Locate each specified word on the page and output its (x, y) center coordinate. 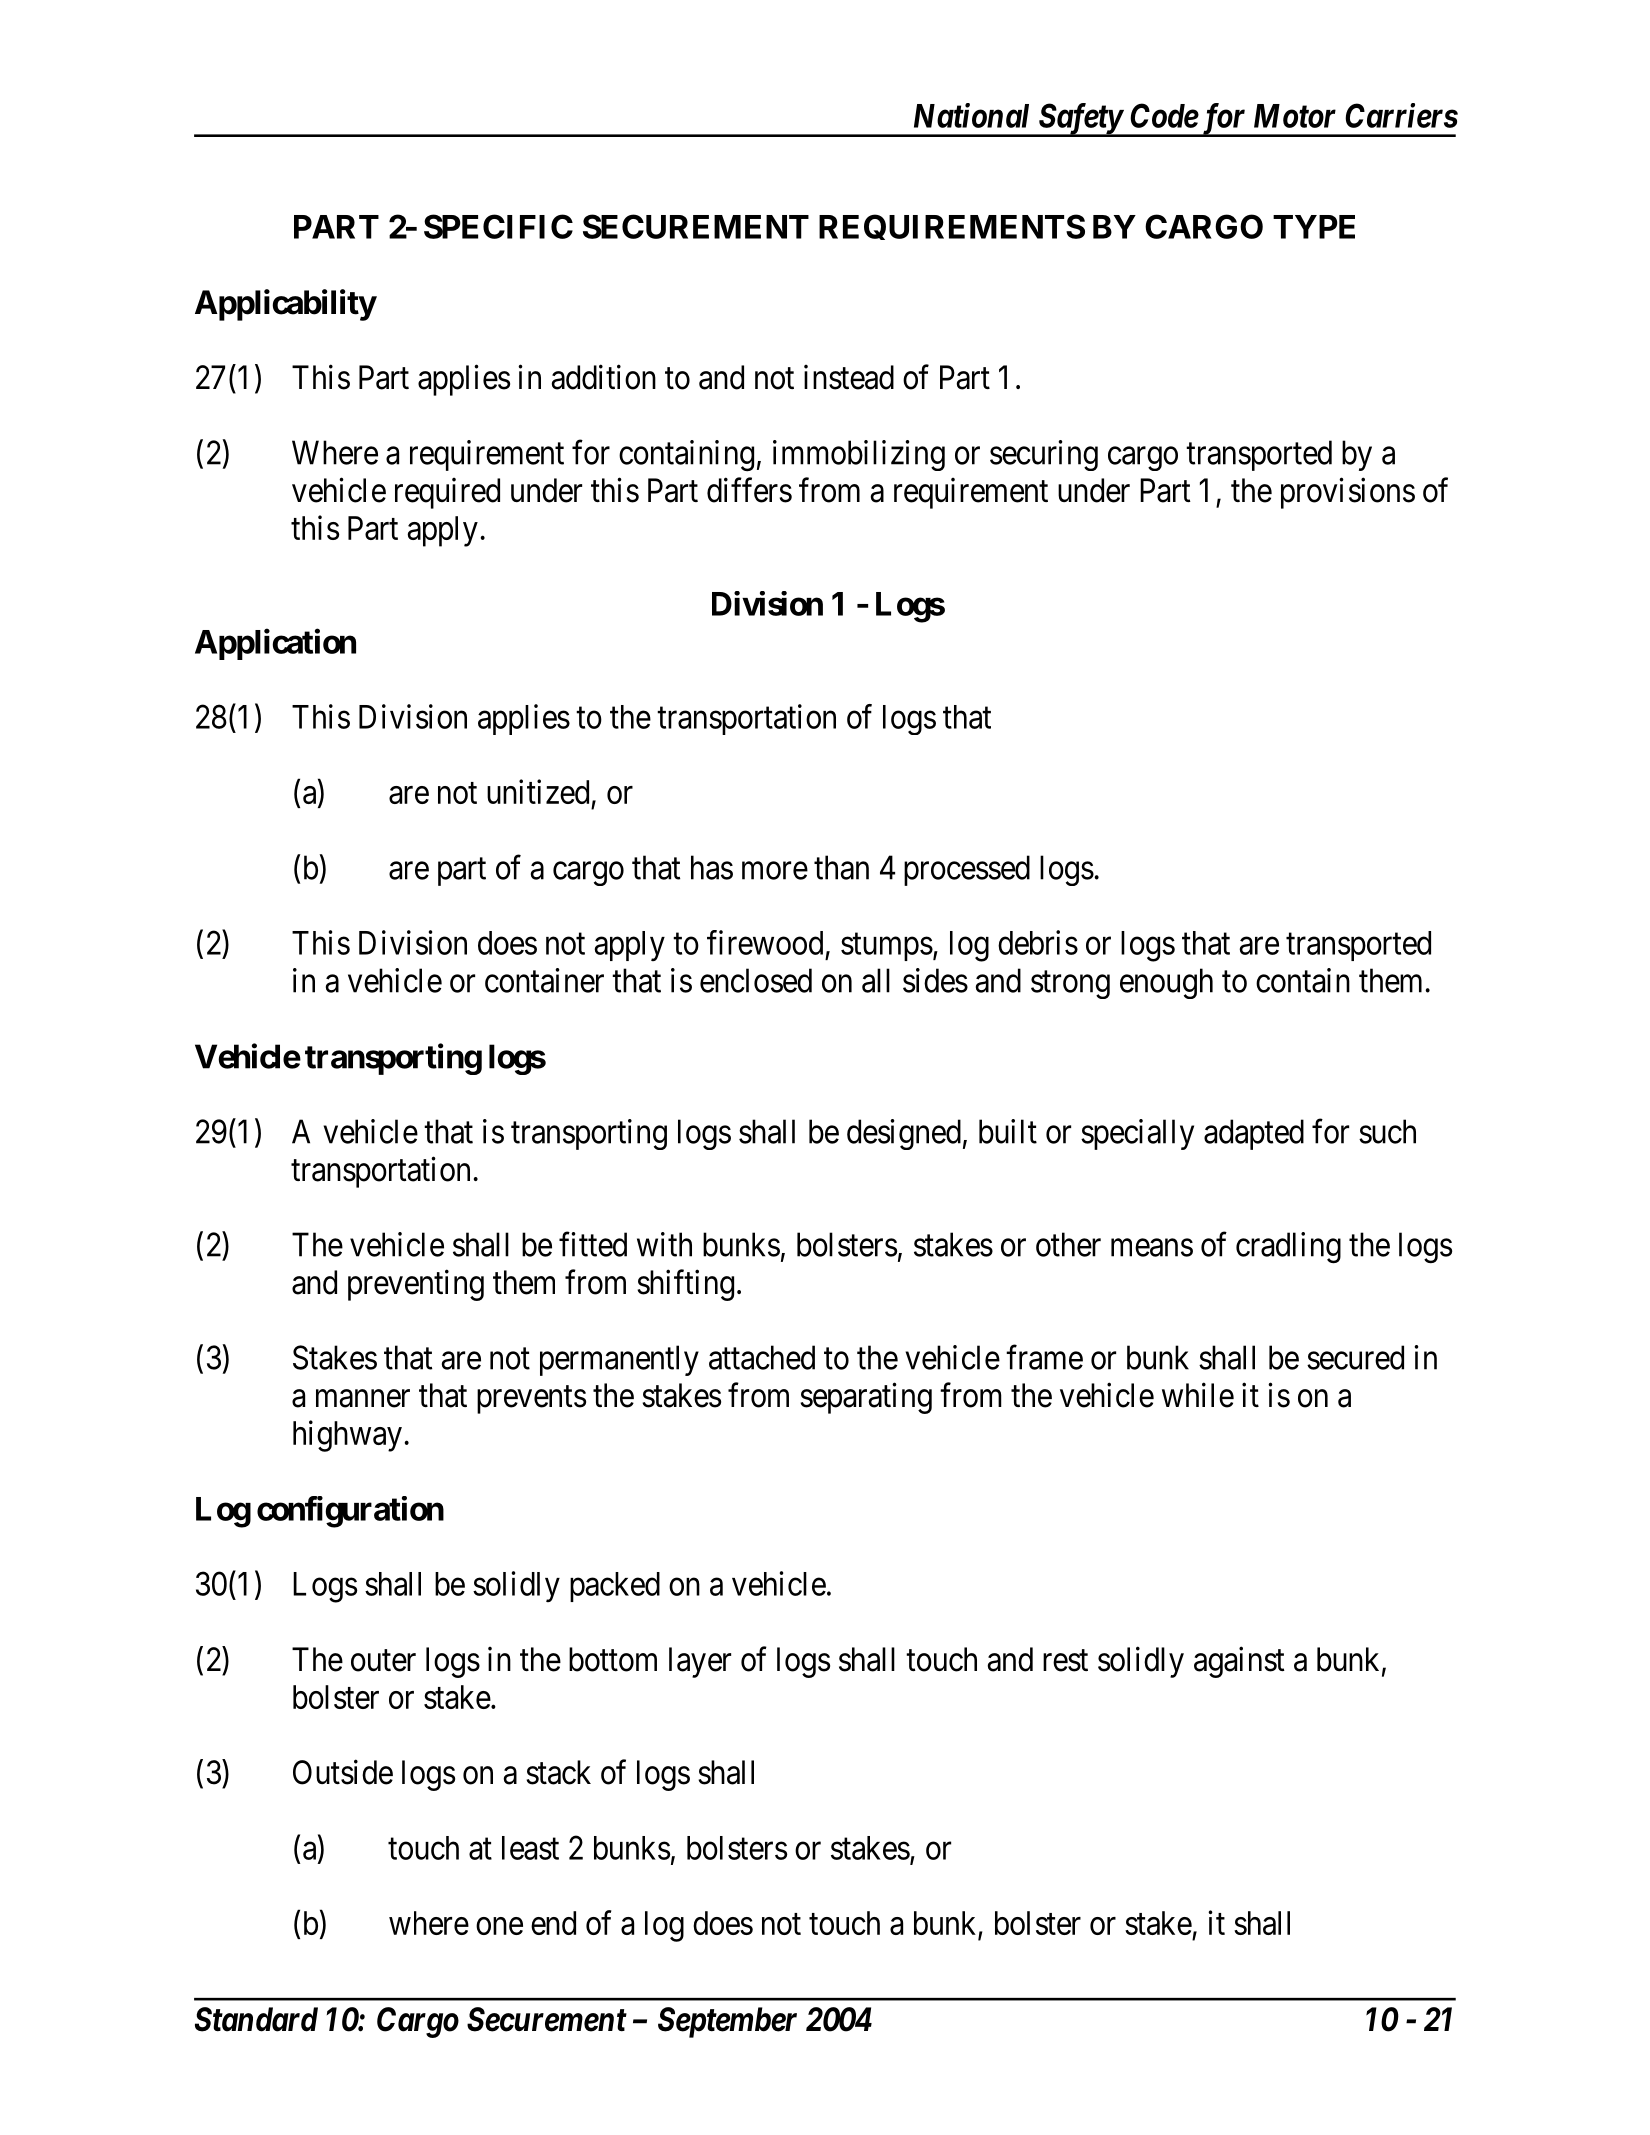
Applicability (285, 305)
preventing (416, 1285)
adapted (1254, 1134)
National (971, 115)
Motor (1295, 116)
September (727, 2022)
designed (904, 1134)
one (499, 1926)
